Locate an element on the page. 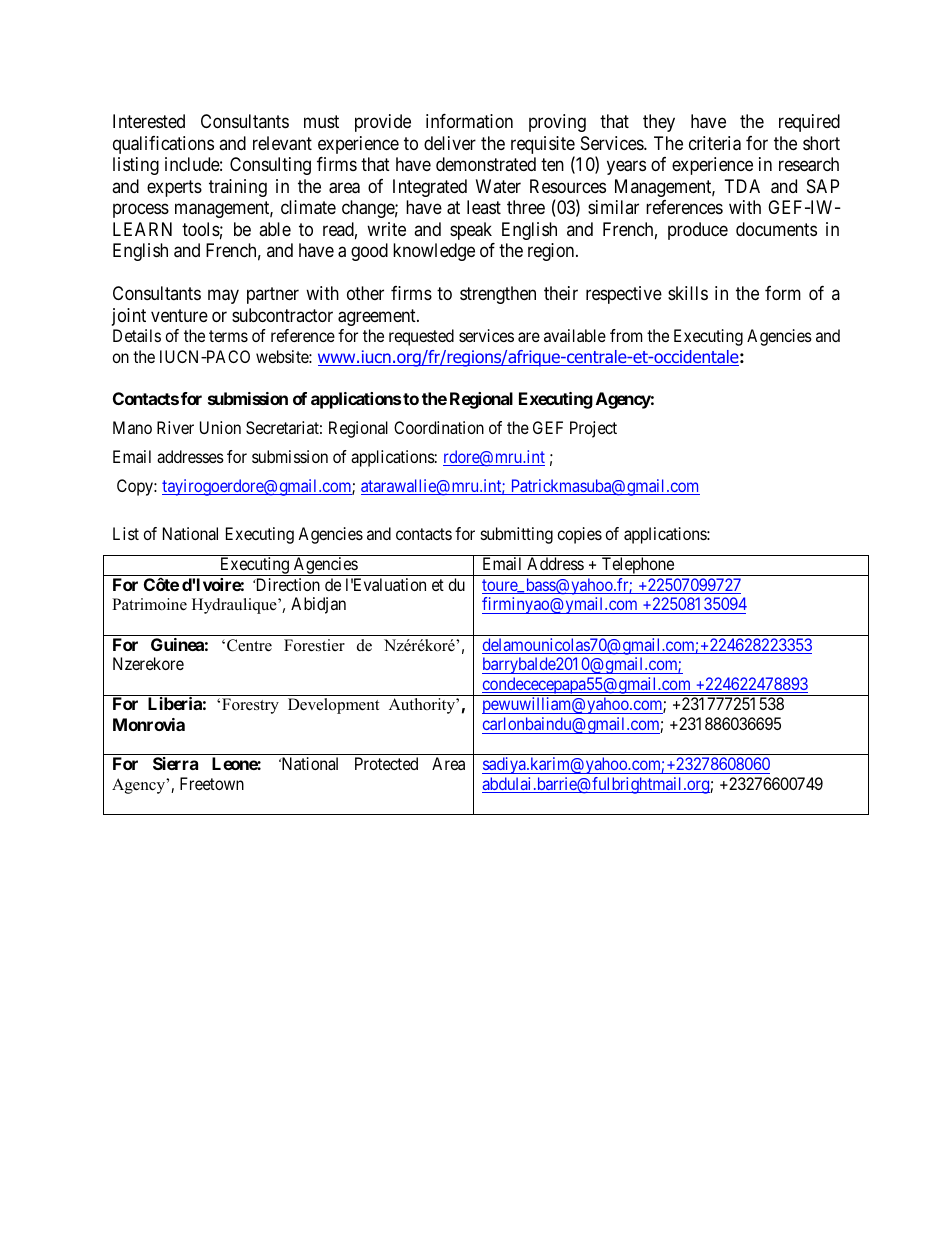 This image has height=1233, width=952. terms is located at coordinates (228, 336).
